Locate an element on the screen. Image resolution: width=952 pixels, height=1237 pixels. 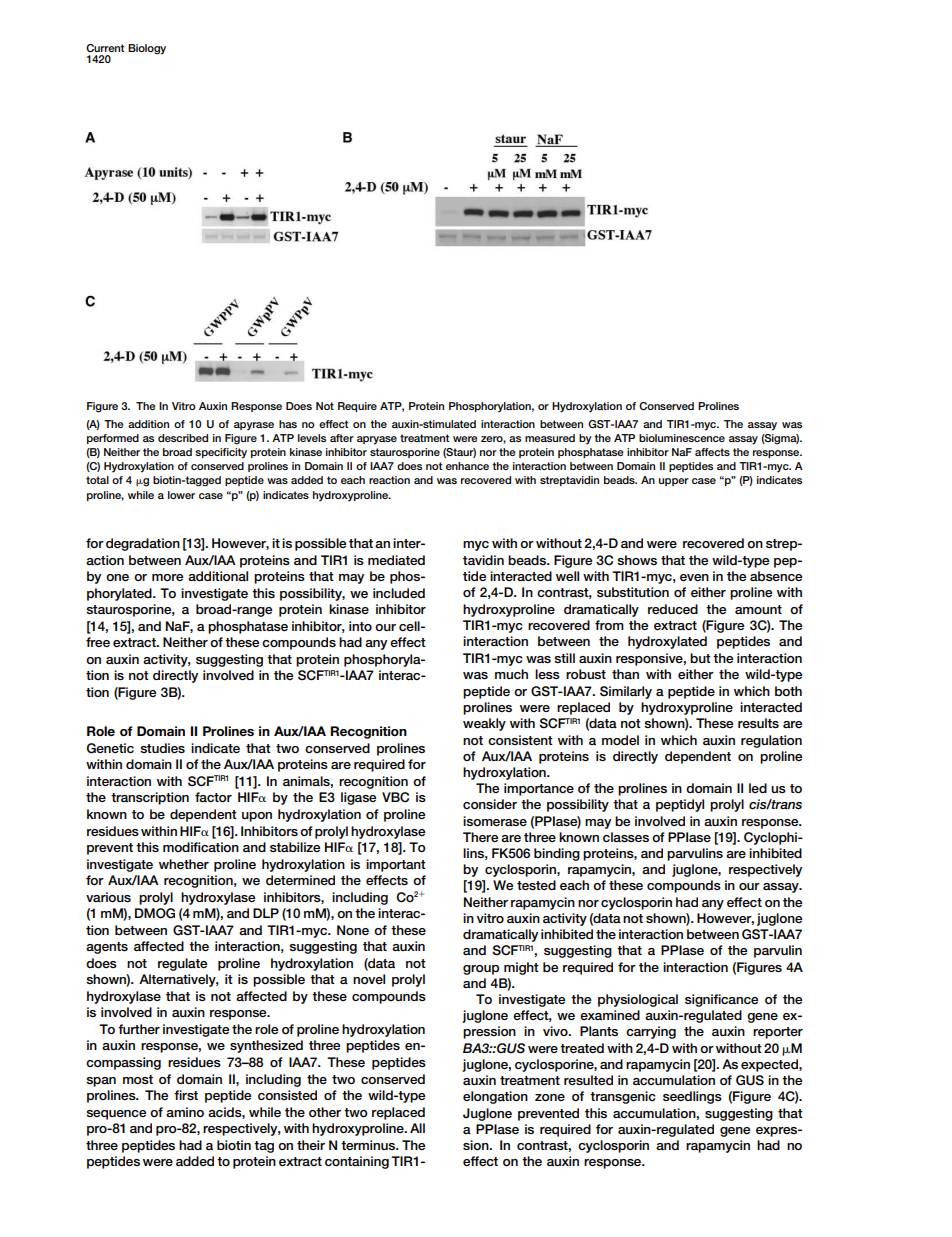
terminus is located at coordinates (369, 1145).
